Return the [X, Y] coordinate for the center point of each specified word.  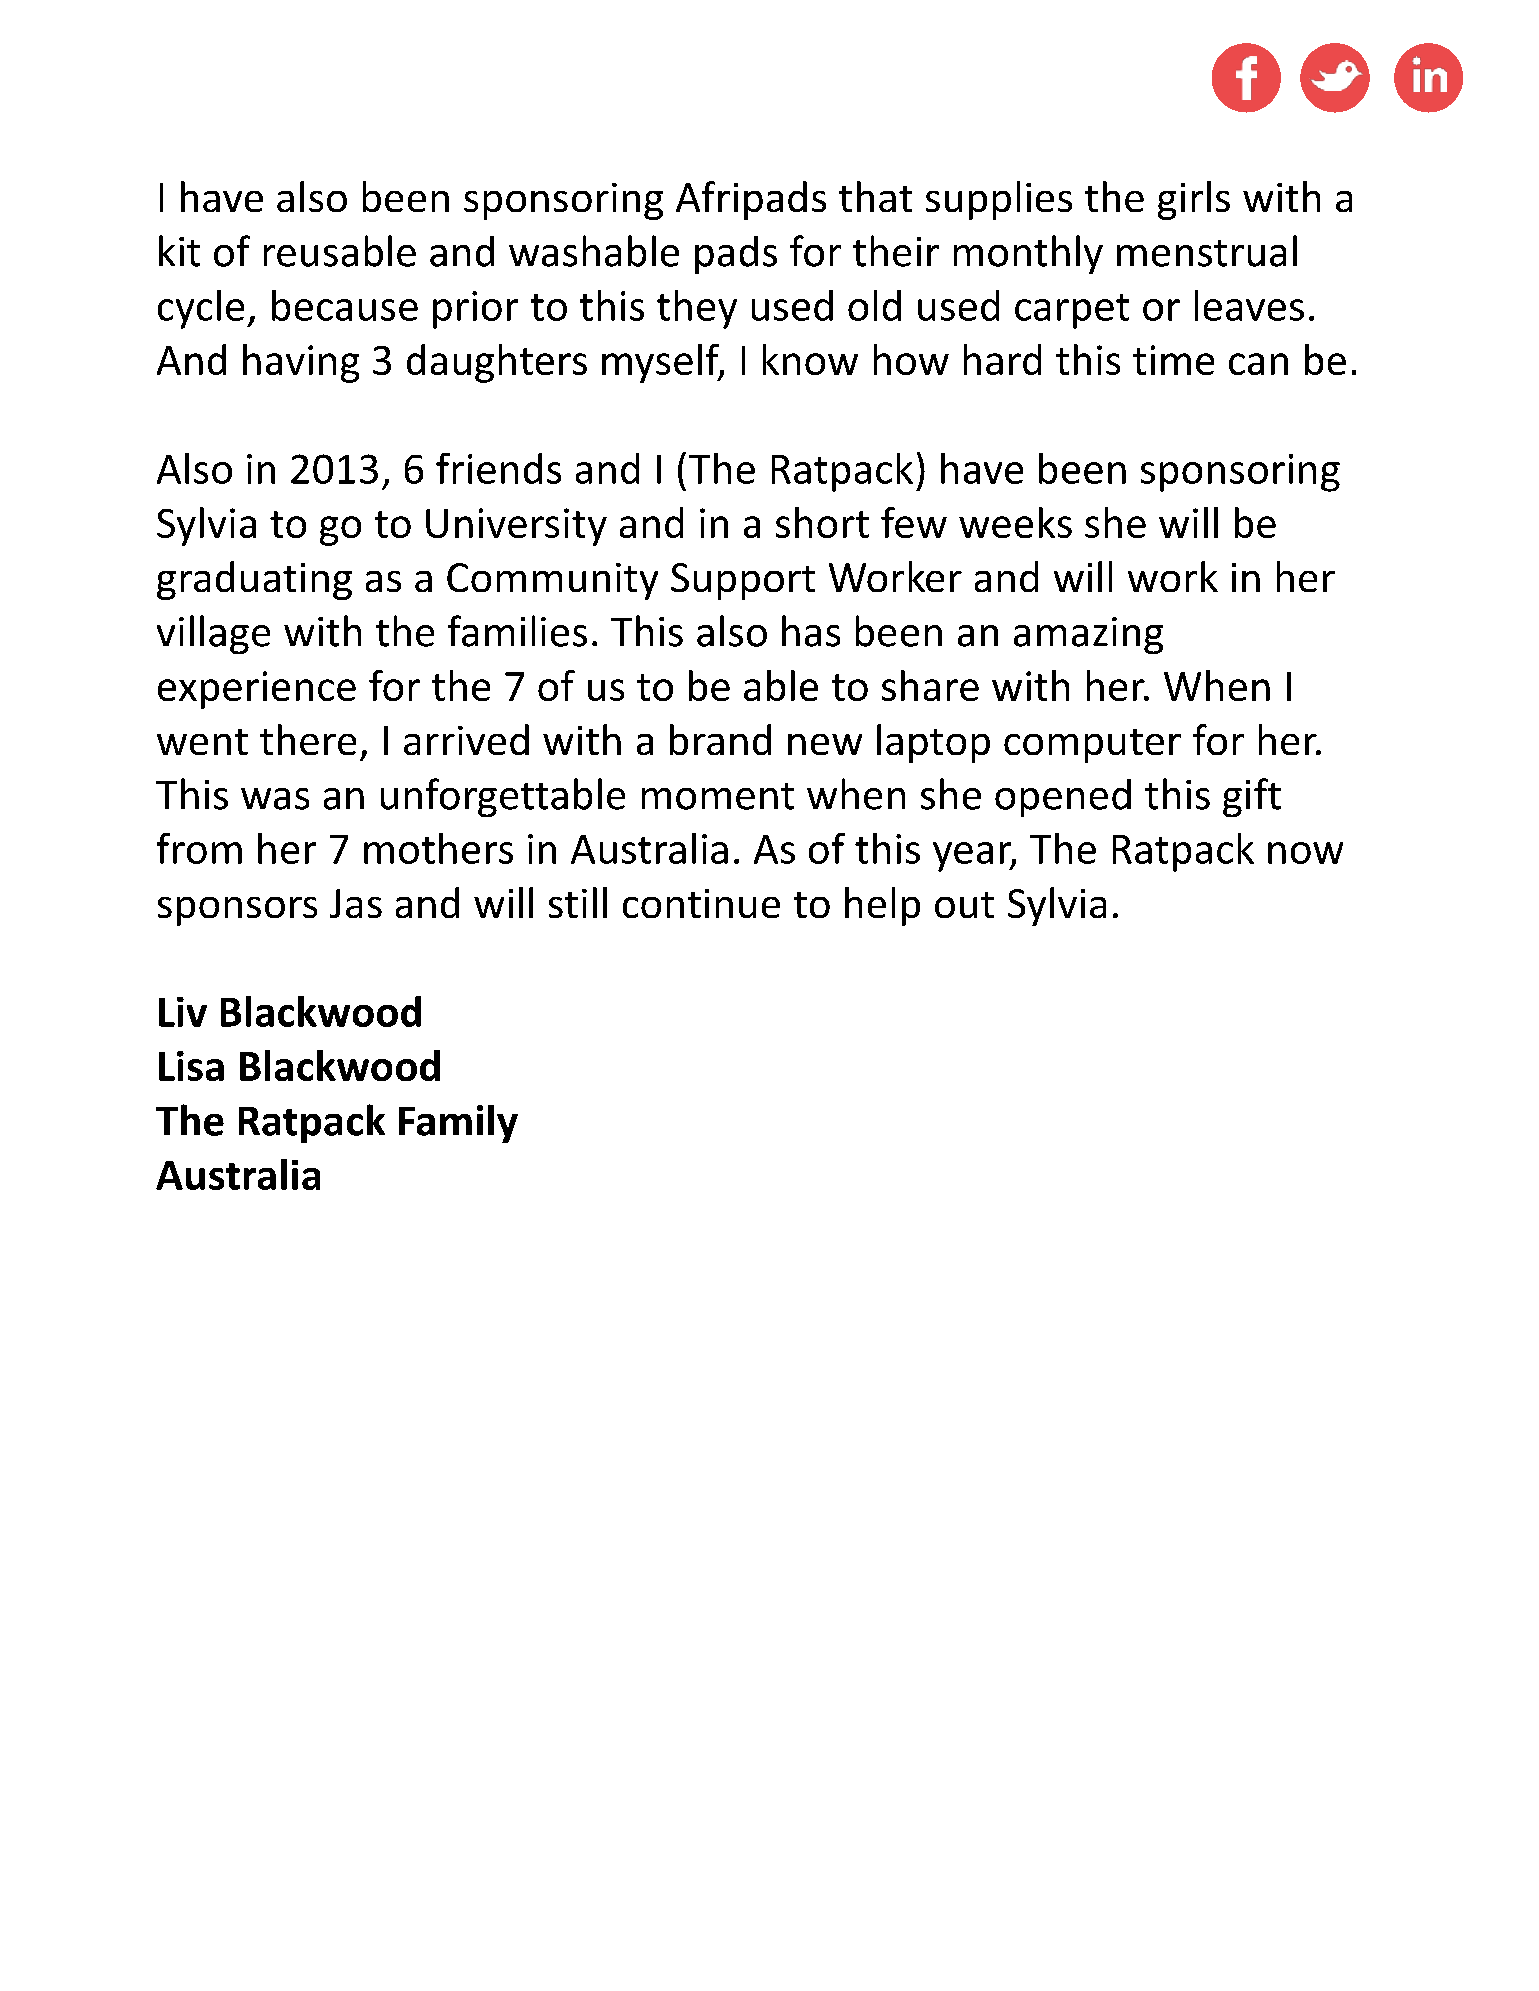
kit [179, 251]
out [964, 905]
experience [257, 690]
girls [1194, 200]
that [875, 196]
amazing [1088, 635]
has [811, 631]
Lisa [191, 1066]
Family [458, 1124]
